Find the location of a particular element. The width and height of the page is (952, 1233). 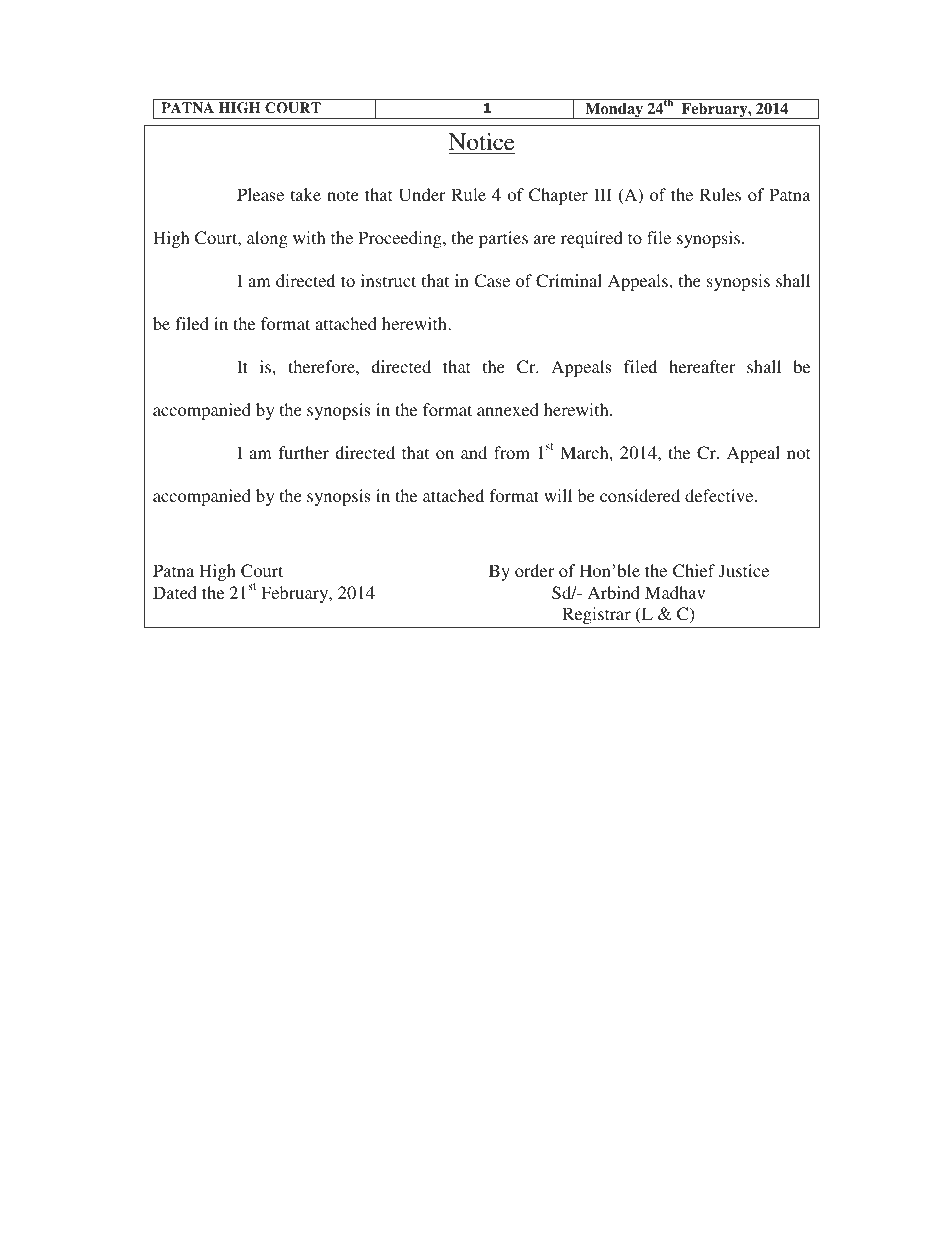

Notice is located at coordinates (481, 142).
